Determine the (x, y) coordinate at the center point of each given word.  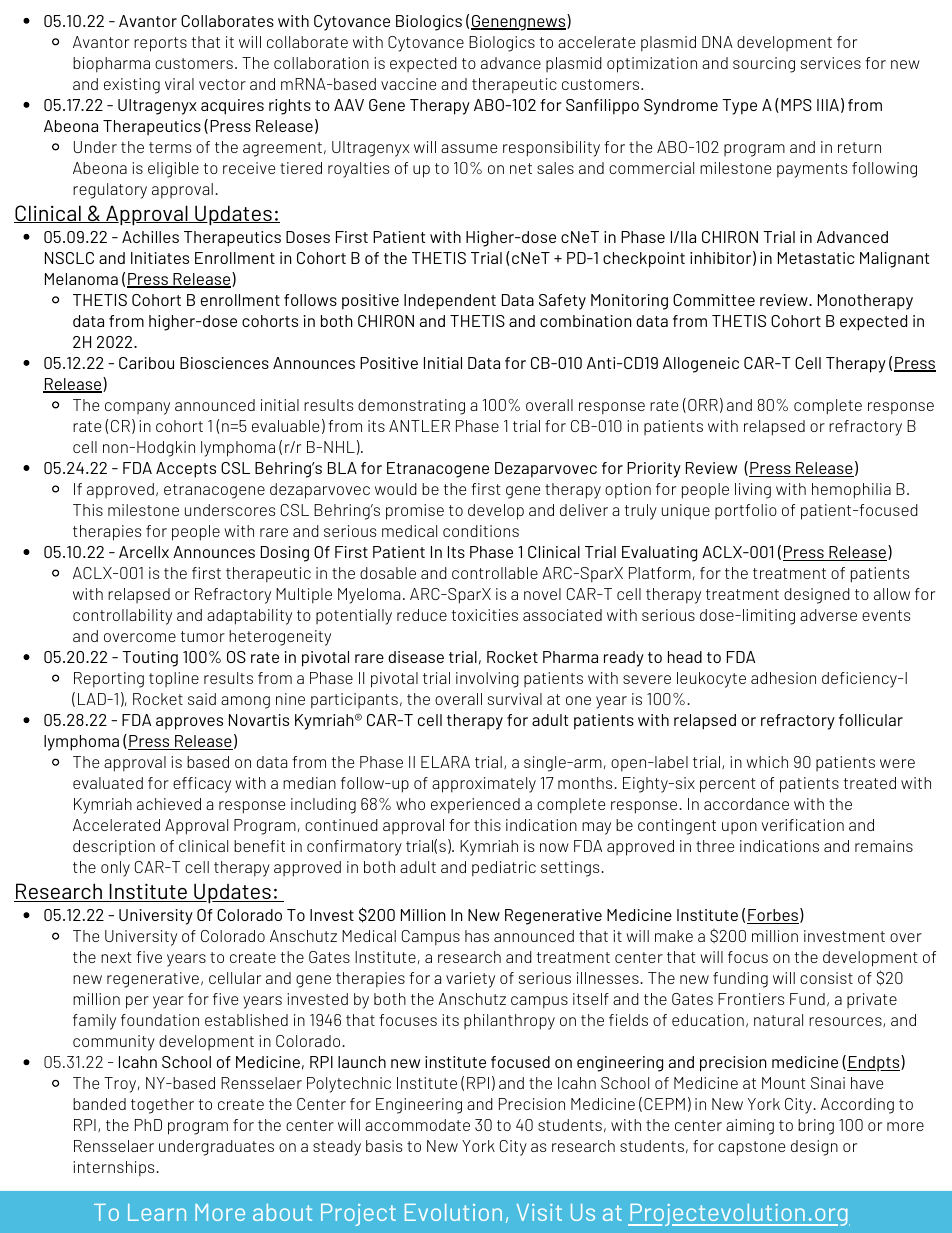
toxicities (485, 615)
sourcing (764, 65)
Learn (157, 1212)
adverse (828, 615)
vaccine (408, 84)
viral (179, 84)
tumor (203, 636)
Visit (539, 1212)
